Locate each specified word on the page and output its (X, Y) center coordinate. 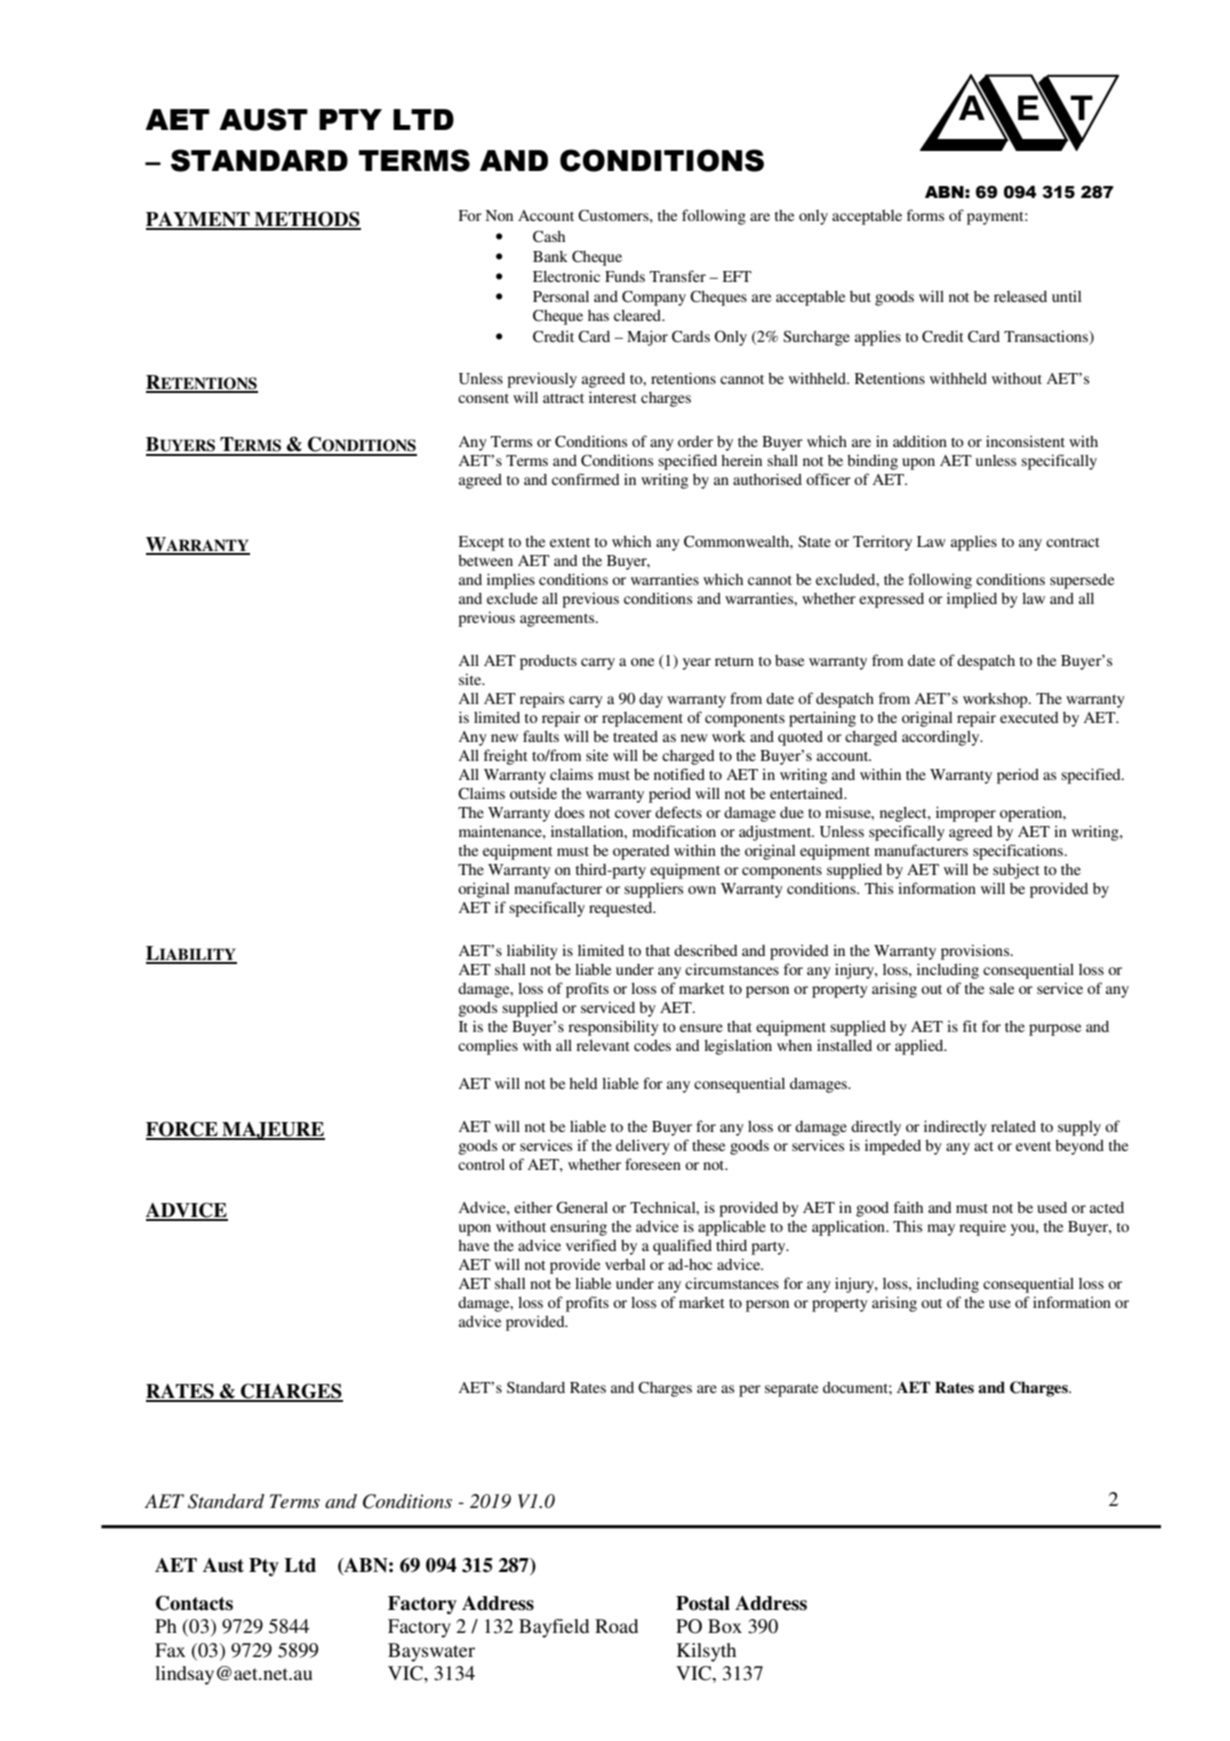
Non (499, 215)
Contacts (194, 1603)
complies (488, 1047)
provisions (976, 952)
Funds (625, 276)
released (1020, 296)
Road (616, 1626)
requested (622, 909)
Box (725, 1626)
